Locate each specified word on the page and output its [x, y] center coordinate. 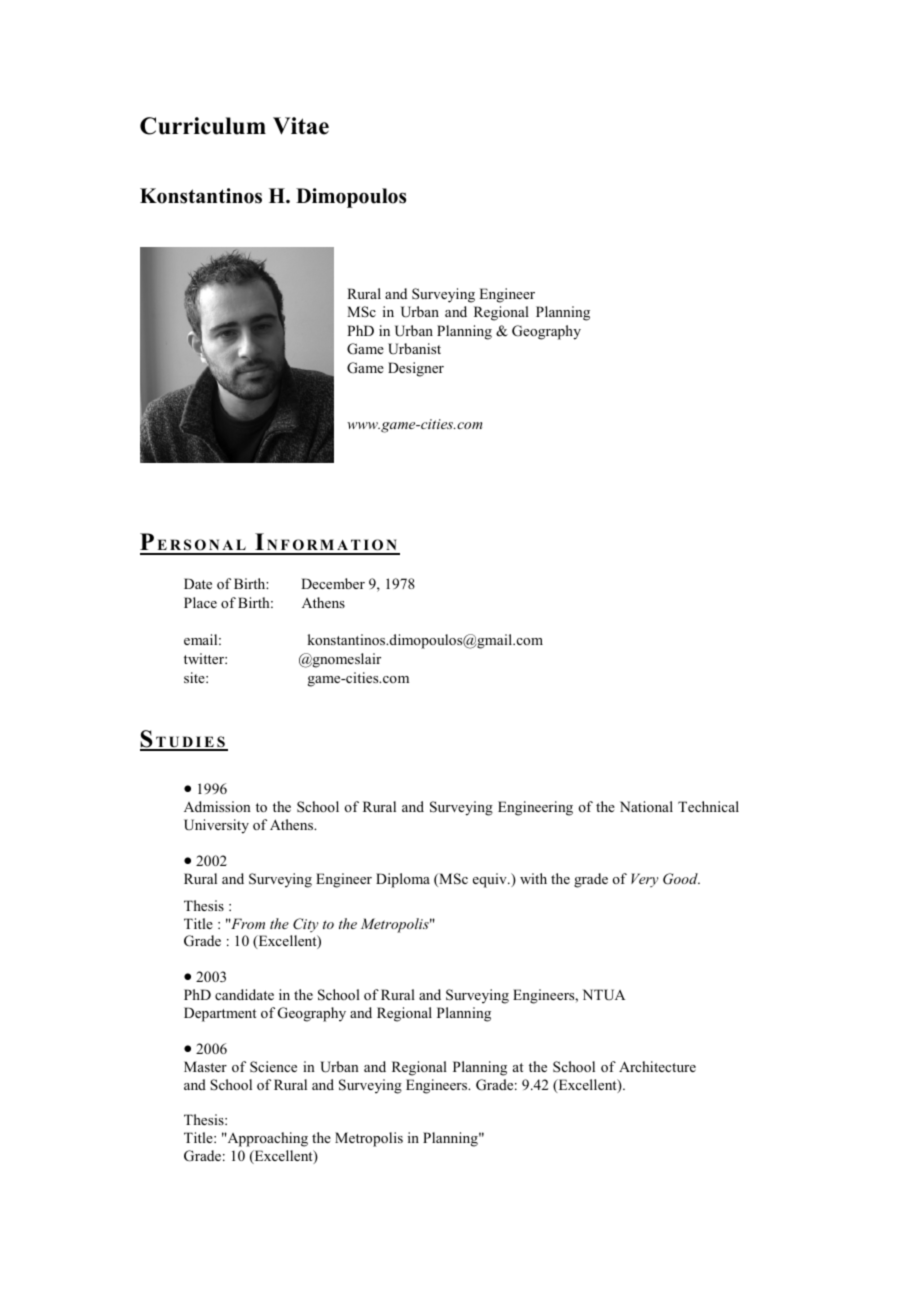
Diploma [403, 880]
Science [273, 1066]
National [646, 806]
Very [645, 880]
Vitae [301, 126]
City [306, 925]
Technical [708, 806]
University [216, 826]
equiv [491, 880]
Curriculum [203, 126]
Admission [217, 806]
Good [681, 879]
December [333, 583]
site [195, 677]
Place [200, 602]
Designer [416, 369]
